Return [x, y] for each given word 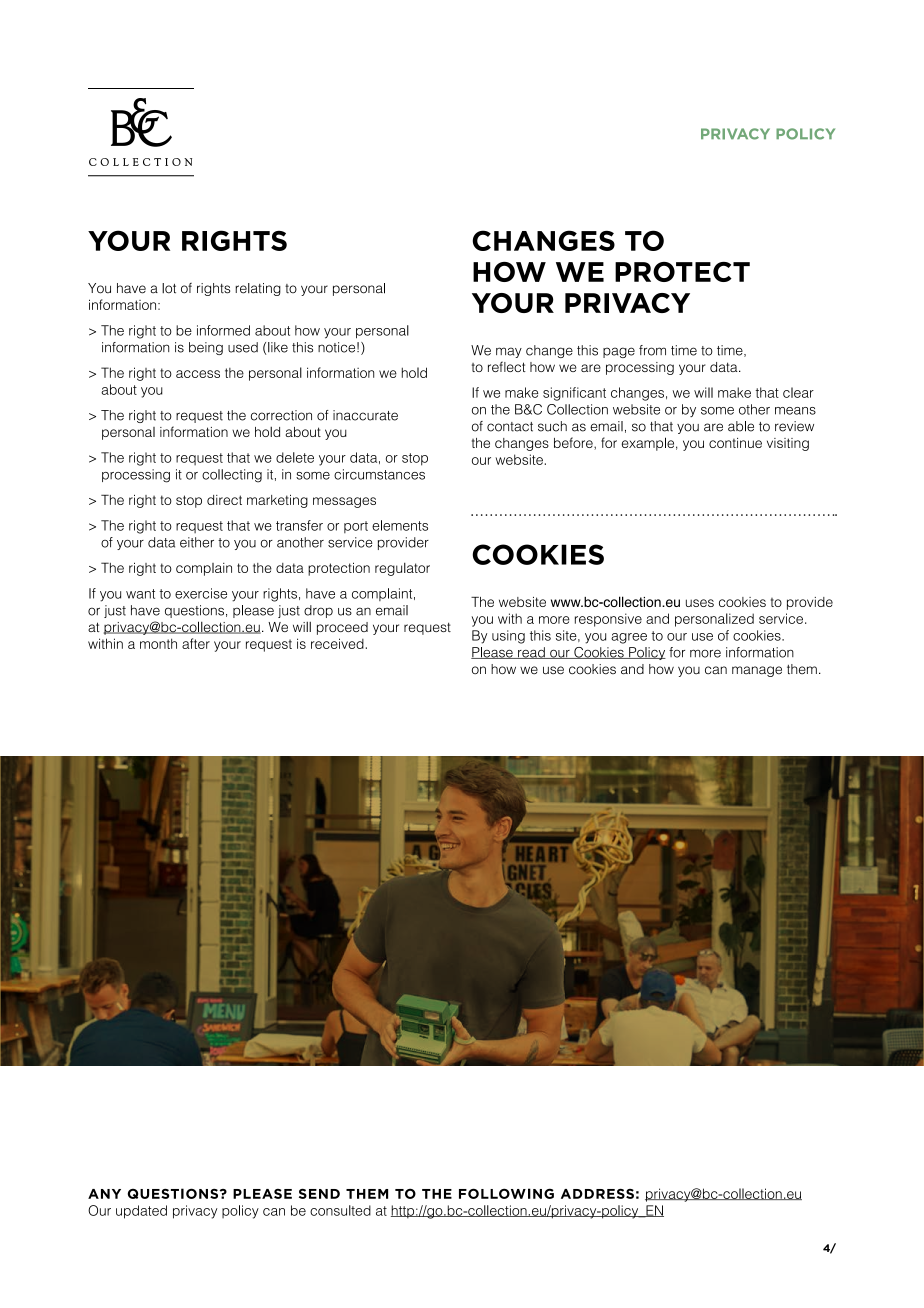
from [652, 350]
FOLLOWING [506, 1193]
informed [223, 330]
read [531, 653]
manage [757, 671]
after [196, 643]
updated [141, 1212]
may [509, 352]
